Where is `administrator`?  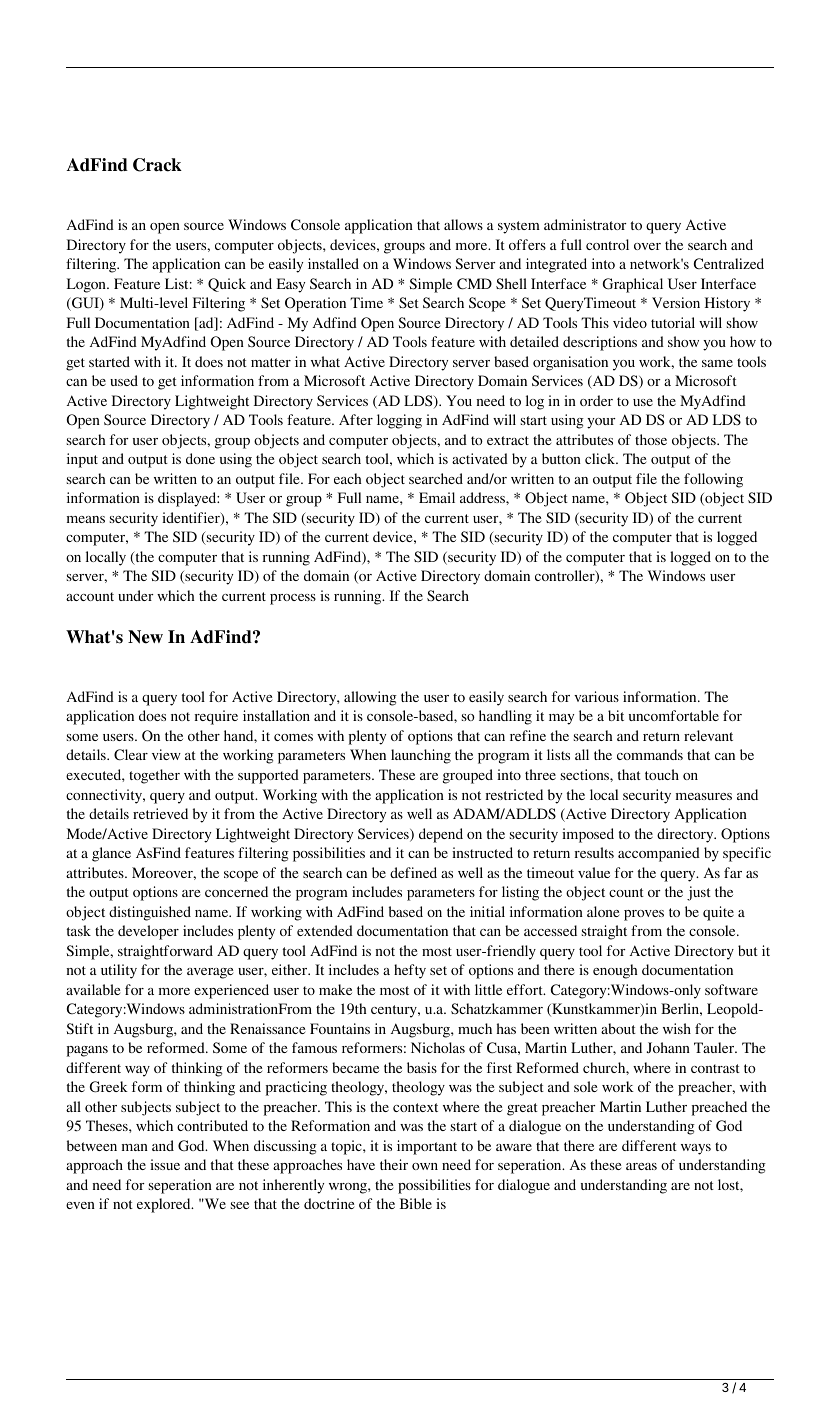 administrator is located at coordinates (585, 224).
